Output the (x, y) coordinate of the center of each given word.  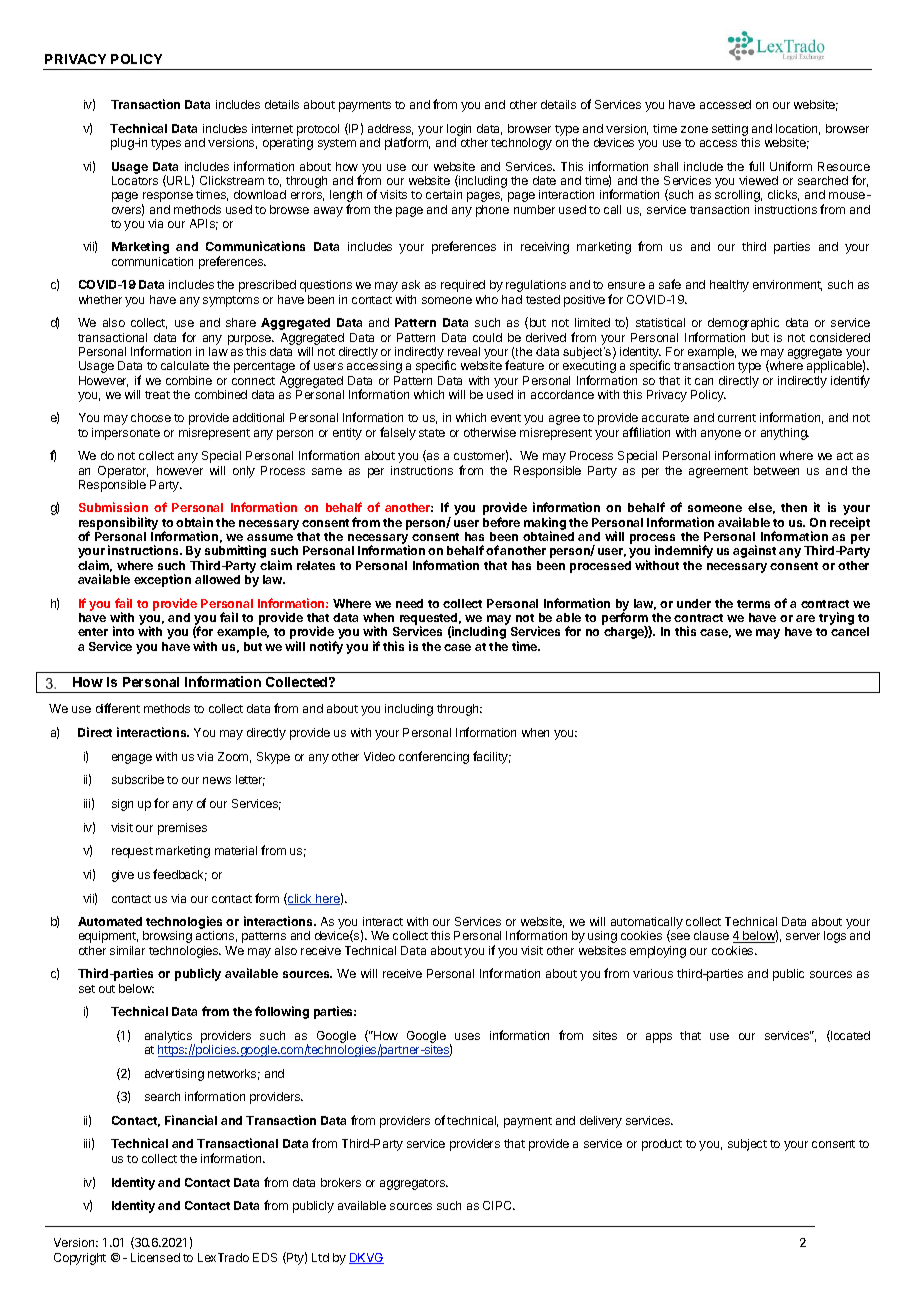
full (756, 166)
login (459, 131)
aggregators (414, 1184)
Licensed (155, 1257)
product (662, 1145)
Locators (135, 180)
